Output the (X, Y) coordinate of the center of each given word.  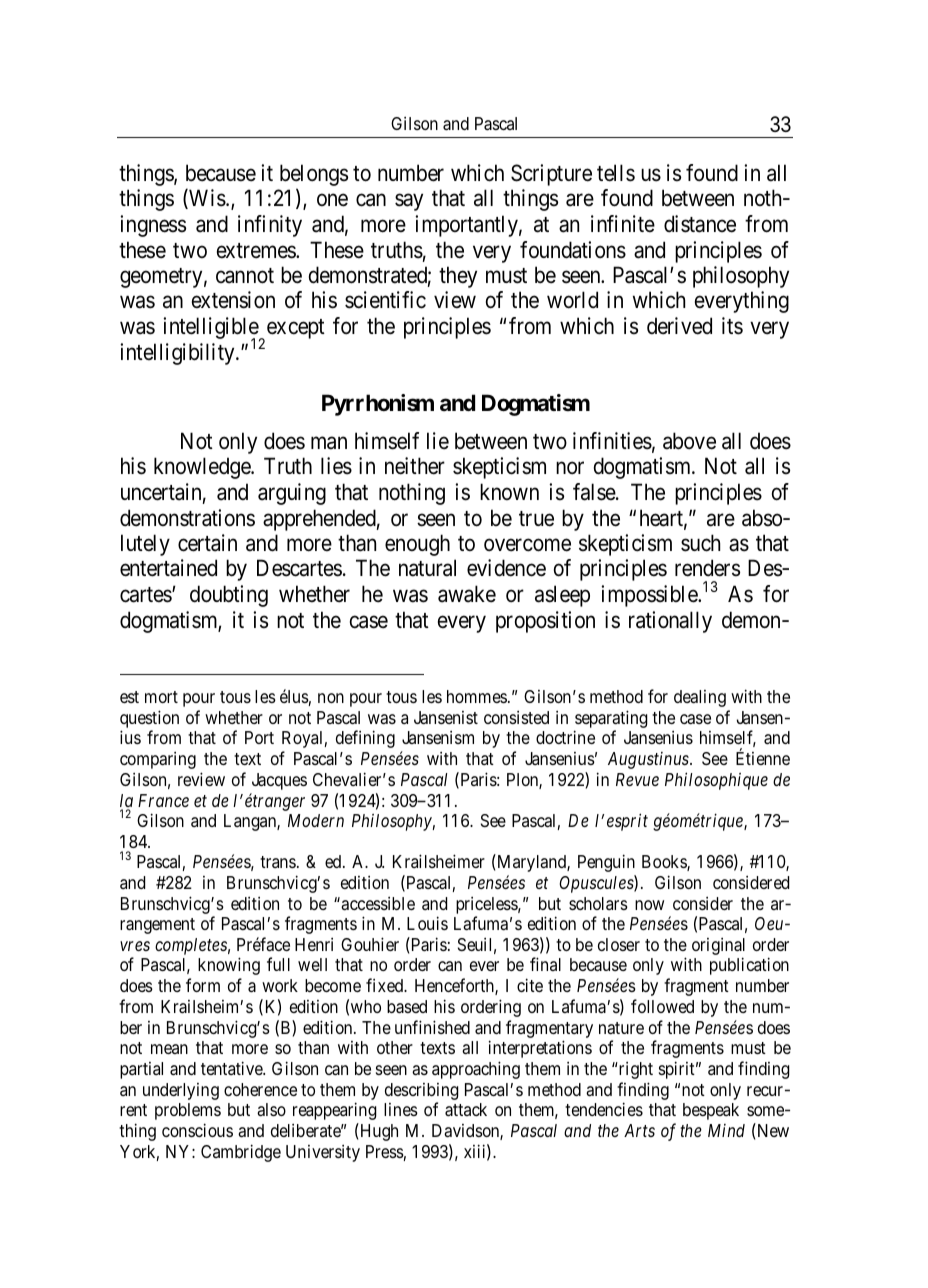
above (689, 441)
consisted (516, 717)
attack (466, 1110)
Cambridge (241, 1153)
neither (415, 466)
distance (700, 224)
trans (278, 862)
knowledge (203, 468)
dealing (700, 698)
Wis (206, 199)
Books (665, 863)
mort (161, 697)
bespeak (711, 1111)
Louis (427, 923)
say (409, 202)
